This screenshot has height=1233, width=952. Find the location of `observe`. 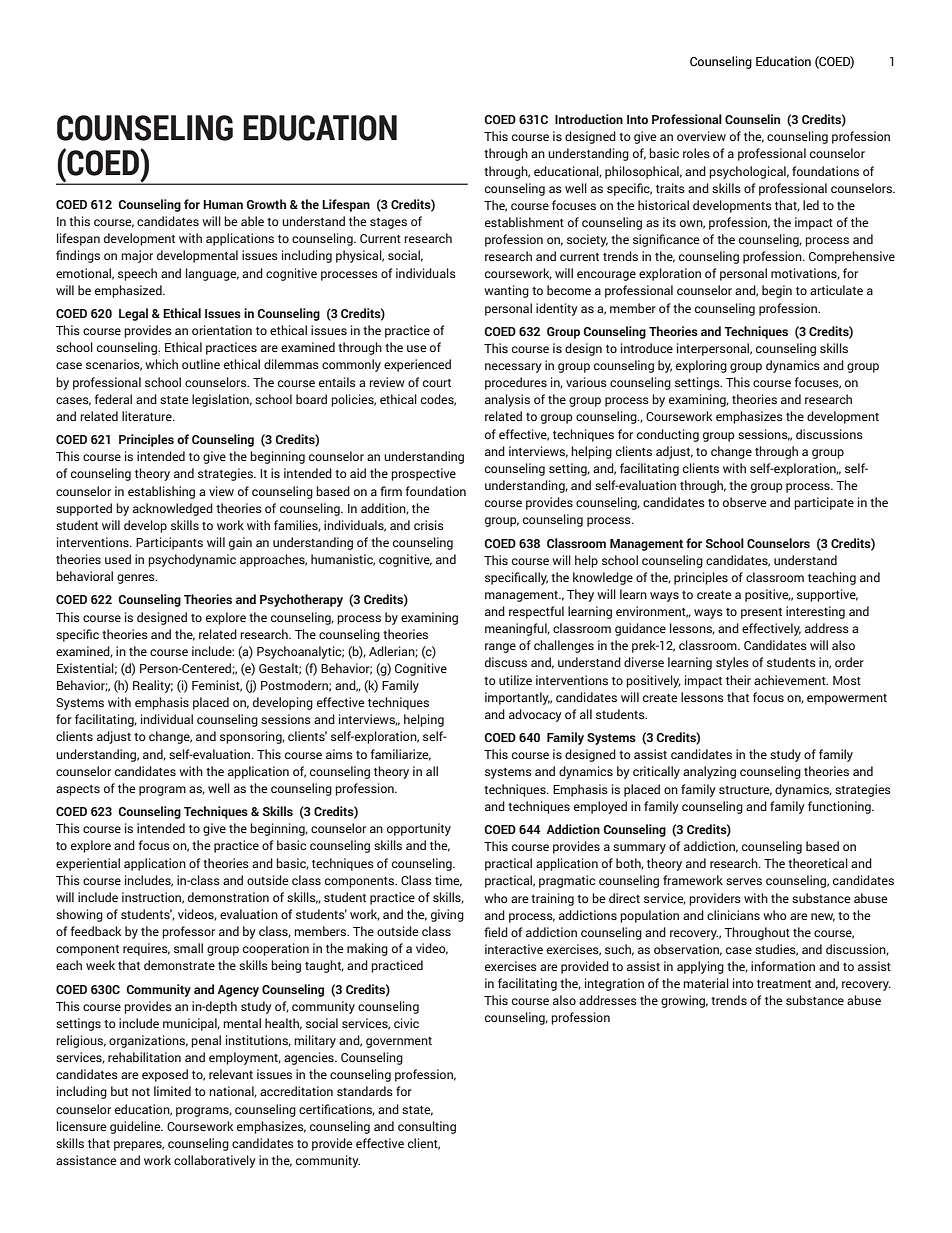

observe is located at coordinates (745, 502).
